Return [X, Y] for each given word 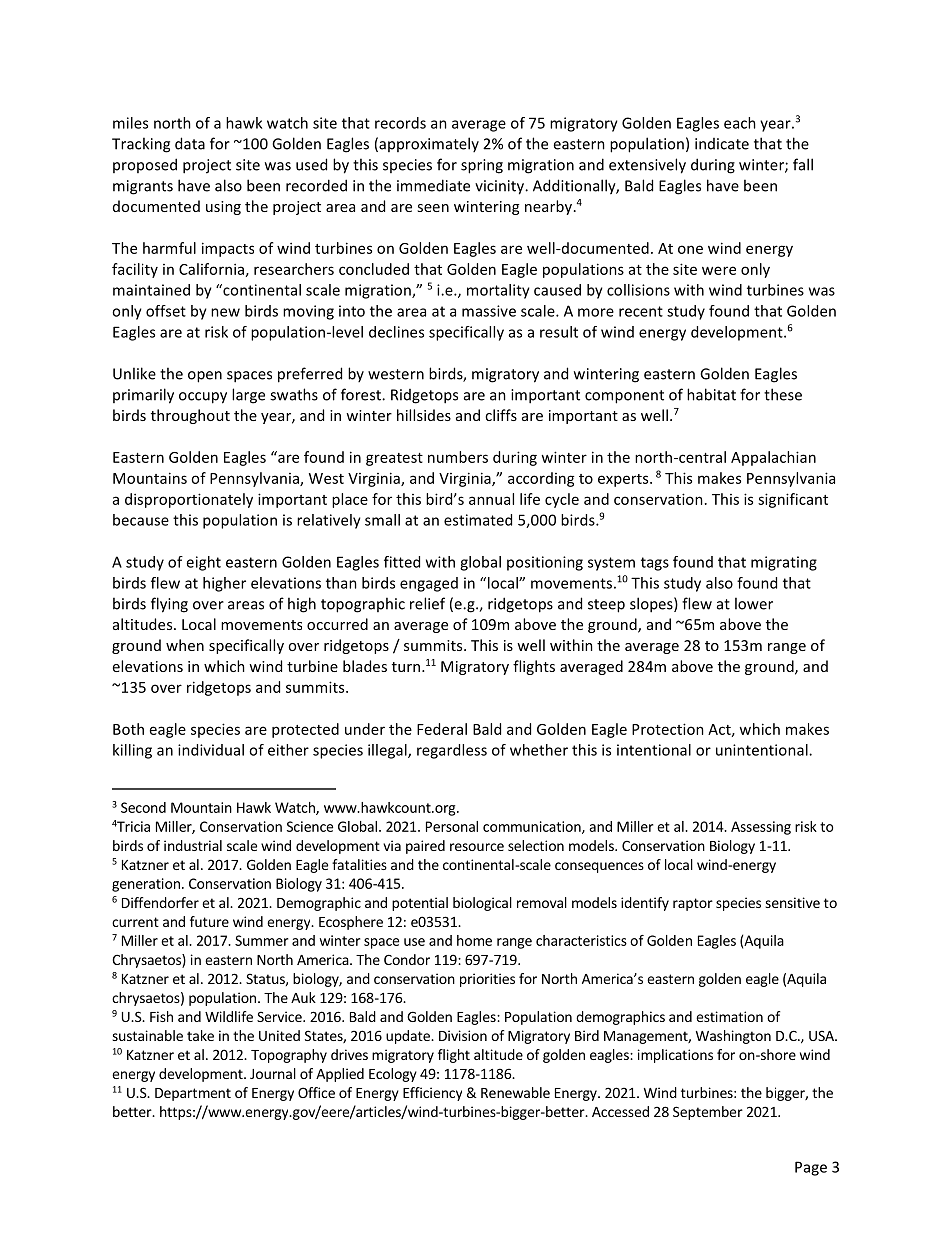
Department [193, 1094]
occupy [203, 398]
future [209, 921]
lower [754, 603]
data [190, 143]
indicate [722, 144]
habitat [711, 394]
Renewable [515, 1092]
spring [482, 166]
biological [482, 904]
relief [427, 603]
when [185, 645]
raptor [693, 904]
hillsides [424, 415]
